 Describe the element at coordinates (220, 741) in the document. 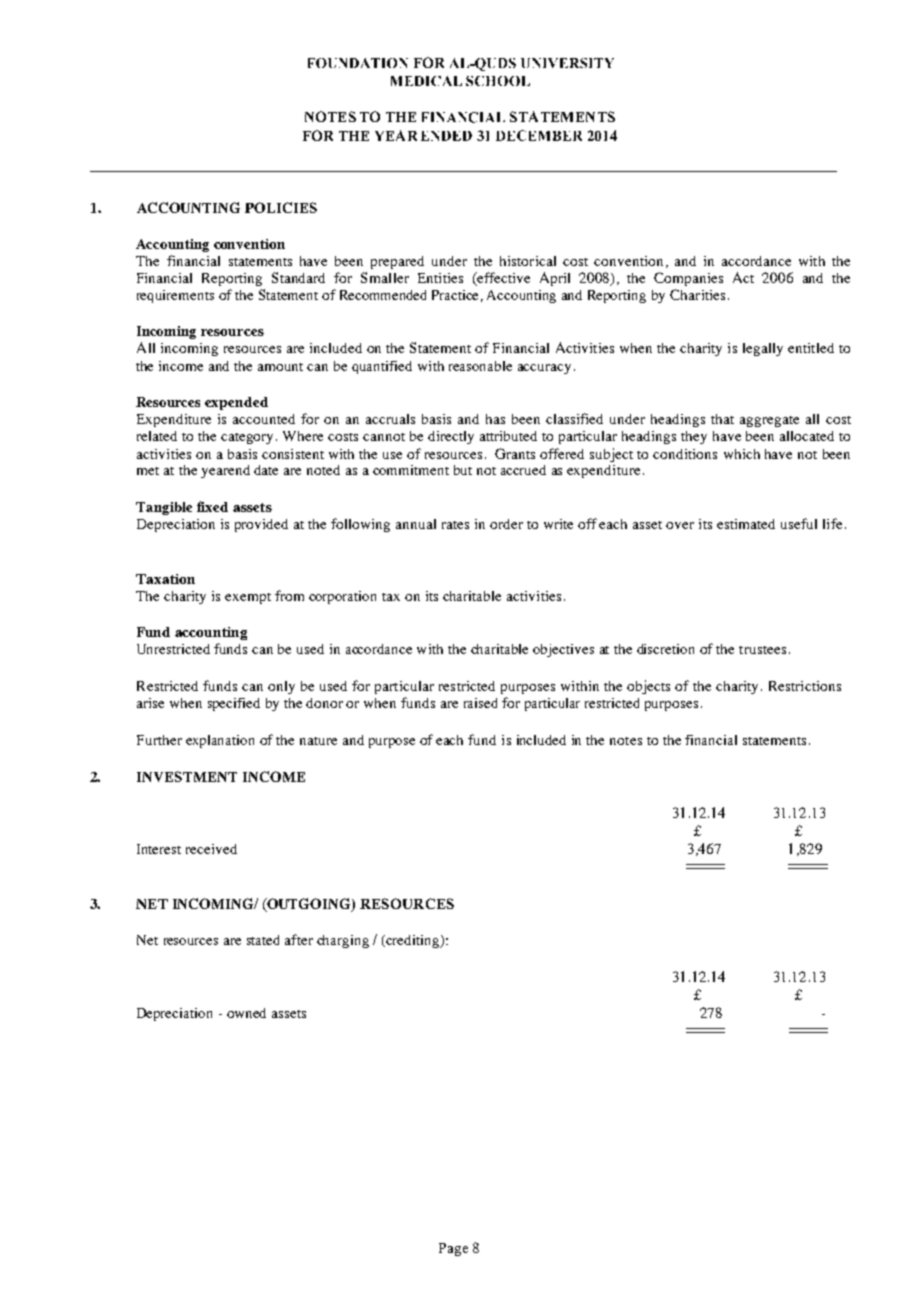

I see `explanation` at that location.
